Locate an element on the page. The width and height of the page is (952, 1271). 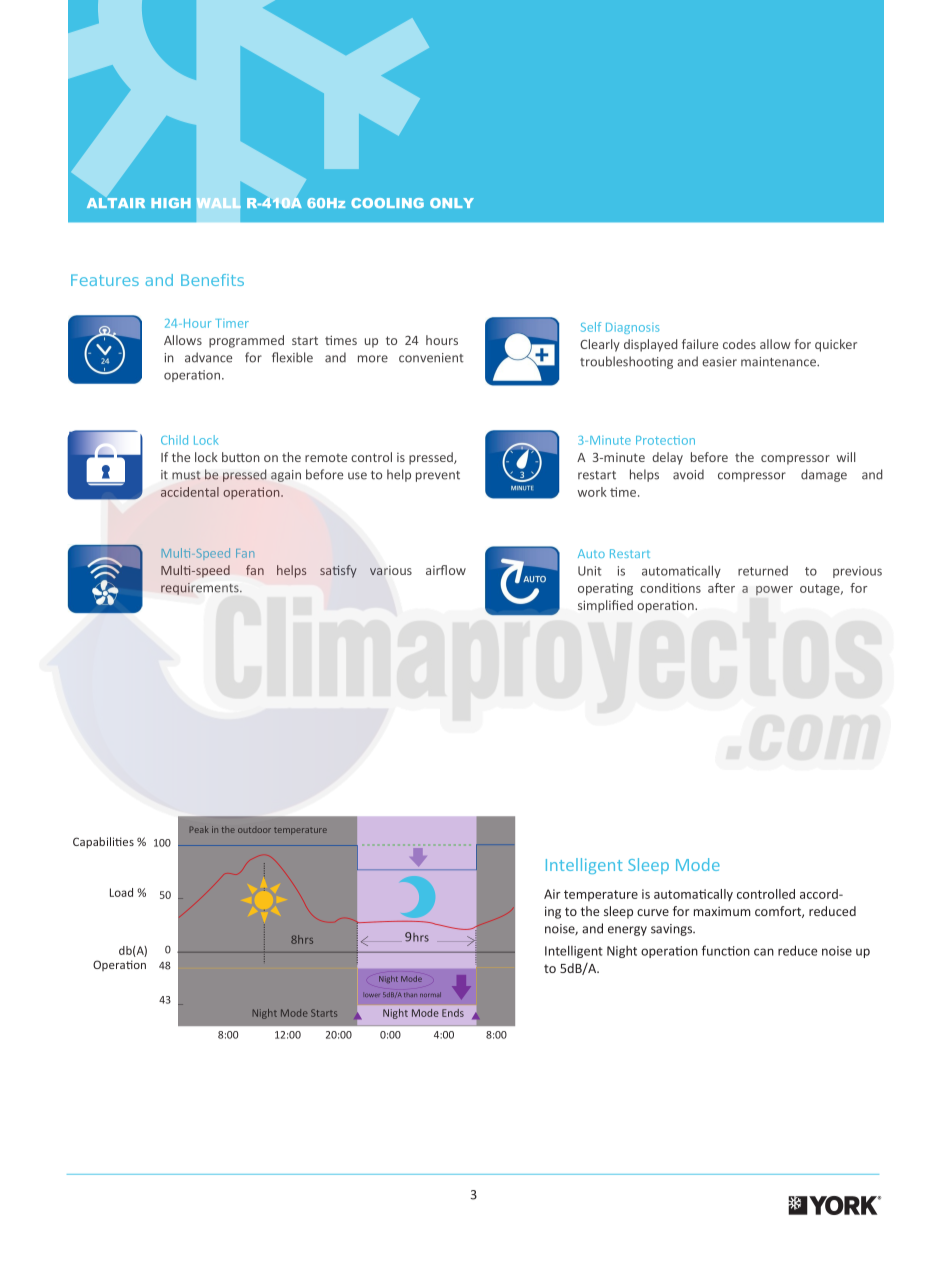
power is located at coordinates (774, 590).
